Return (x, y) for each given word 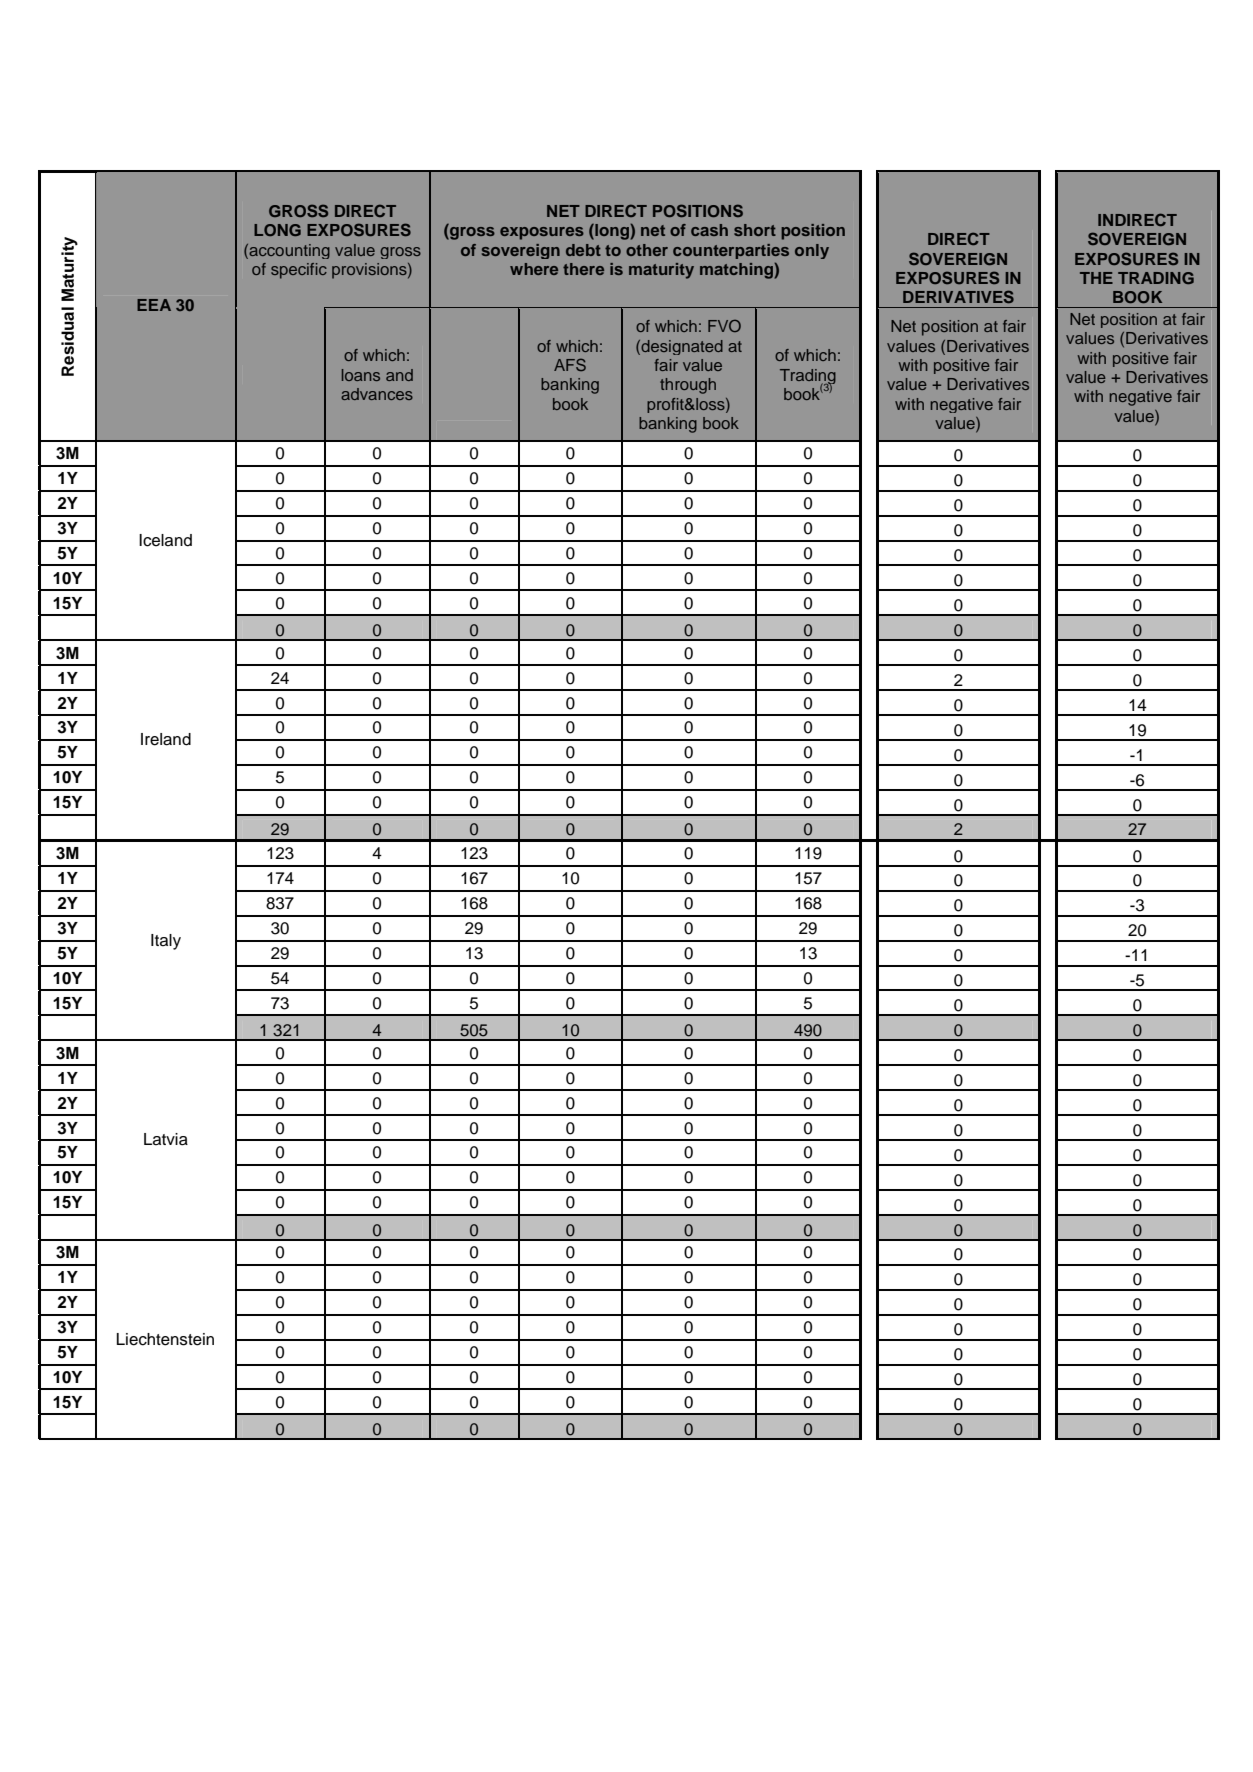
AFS (570, 364)
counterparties (731, 251)
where (534, 269)
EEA (154, 305)
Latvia (166, 1139)
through (688, 386)
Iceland (165, 540)
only (812, 251)
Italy (166, 942)
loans (361, 375)
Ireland (166, 739)
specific (299, 271)
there (583, 269)
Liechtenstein (165, 1339)
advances (377, 394)
